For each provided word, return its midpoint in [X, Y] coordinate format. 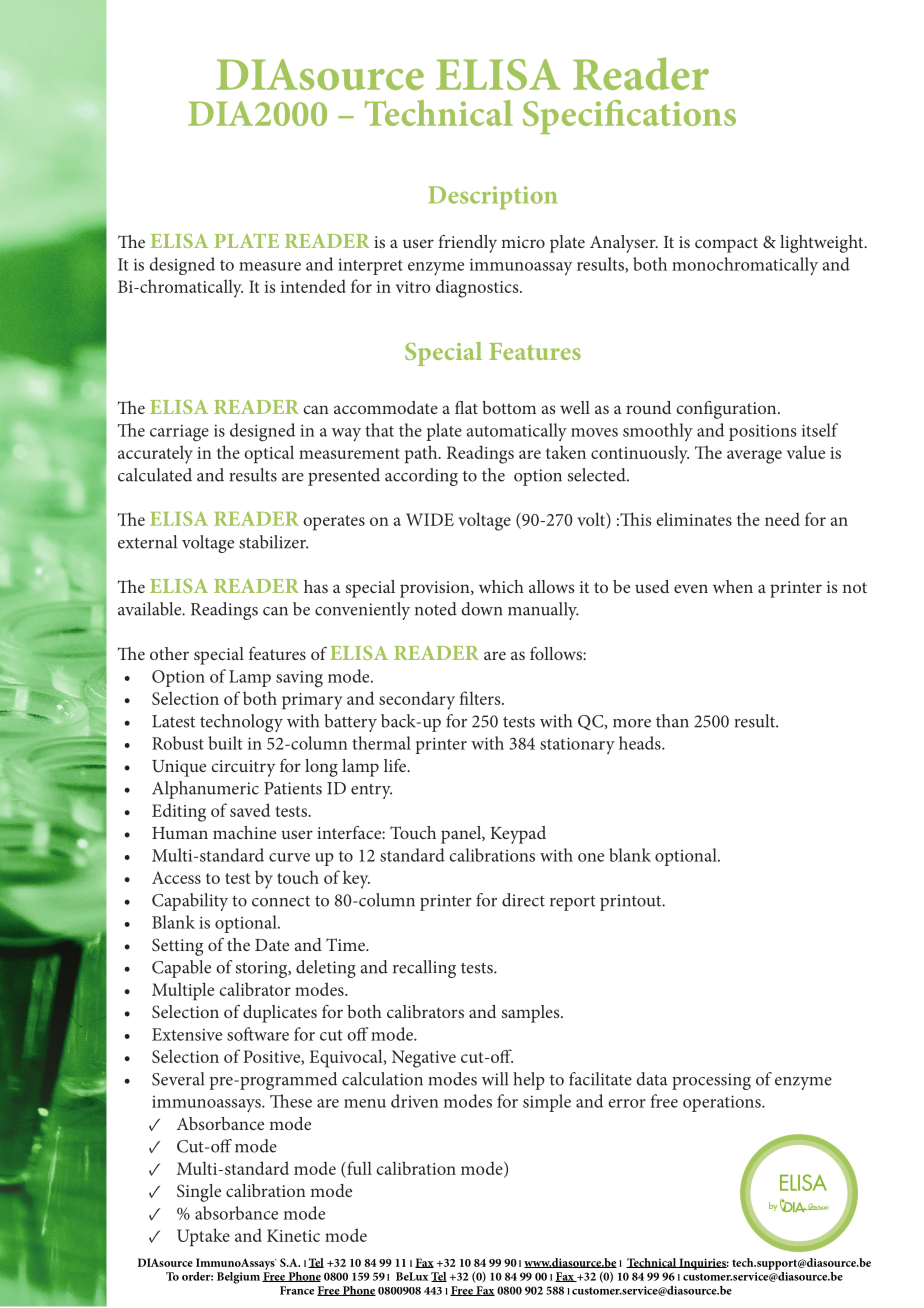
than [672, 721]
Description [493, 198]
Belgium [238, 1278]
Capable [181, 969]
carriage [179, 433]
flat [466, 407]
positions [762, 432]
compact [726, 245]
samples [532, 1014]
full [358, 1168]
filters [481, 698]
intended [313, 286]
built [225, 743]
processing [711, 1081]
